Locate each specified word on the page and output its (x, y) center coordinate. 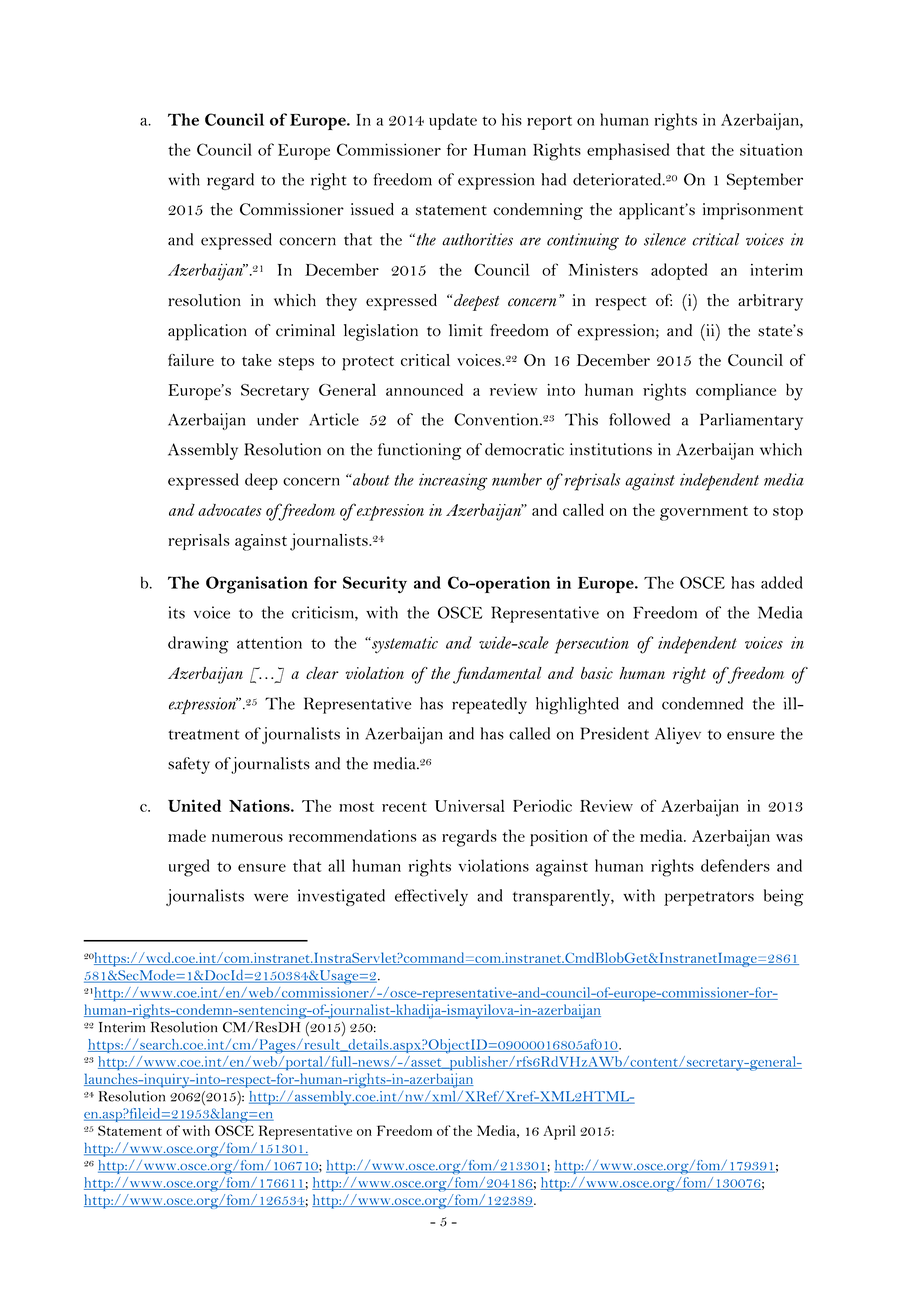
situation (771, 149)
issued (372, 209)
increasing (453, 482)
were (271, 897)
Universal (470, 805)
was (789, 838)
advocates (230, 510)
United (194, 805)
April (559, 1132)
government (704, 513)
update (453, 121)
